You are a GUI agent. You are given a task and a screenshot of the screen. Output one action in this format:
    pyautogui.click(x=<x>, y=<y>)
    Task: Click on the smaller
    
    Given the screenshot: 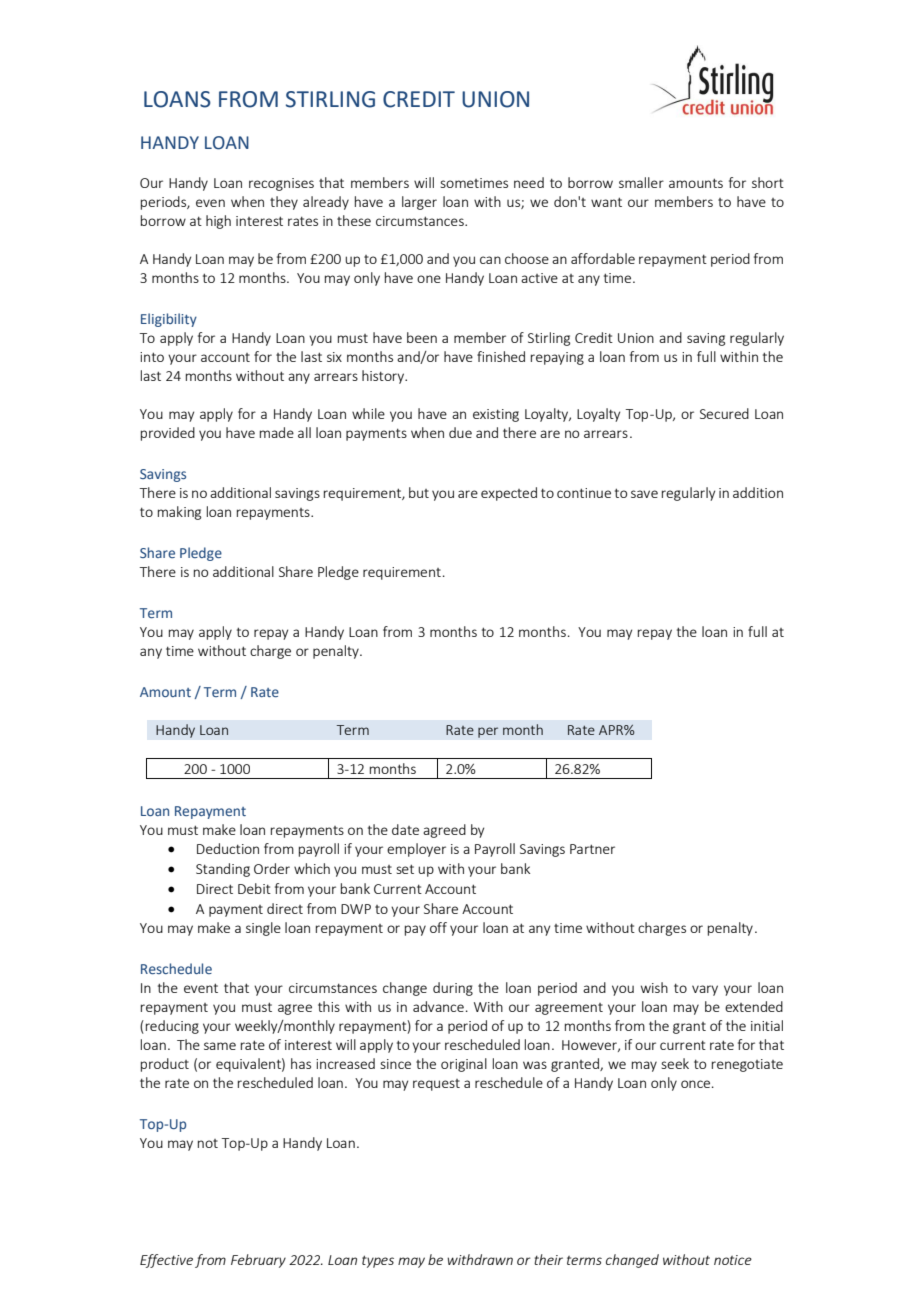 What is the action you would take?
    pyautogui.click(x=641, y=182)
